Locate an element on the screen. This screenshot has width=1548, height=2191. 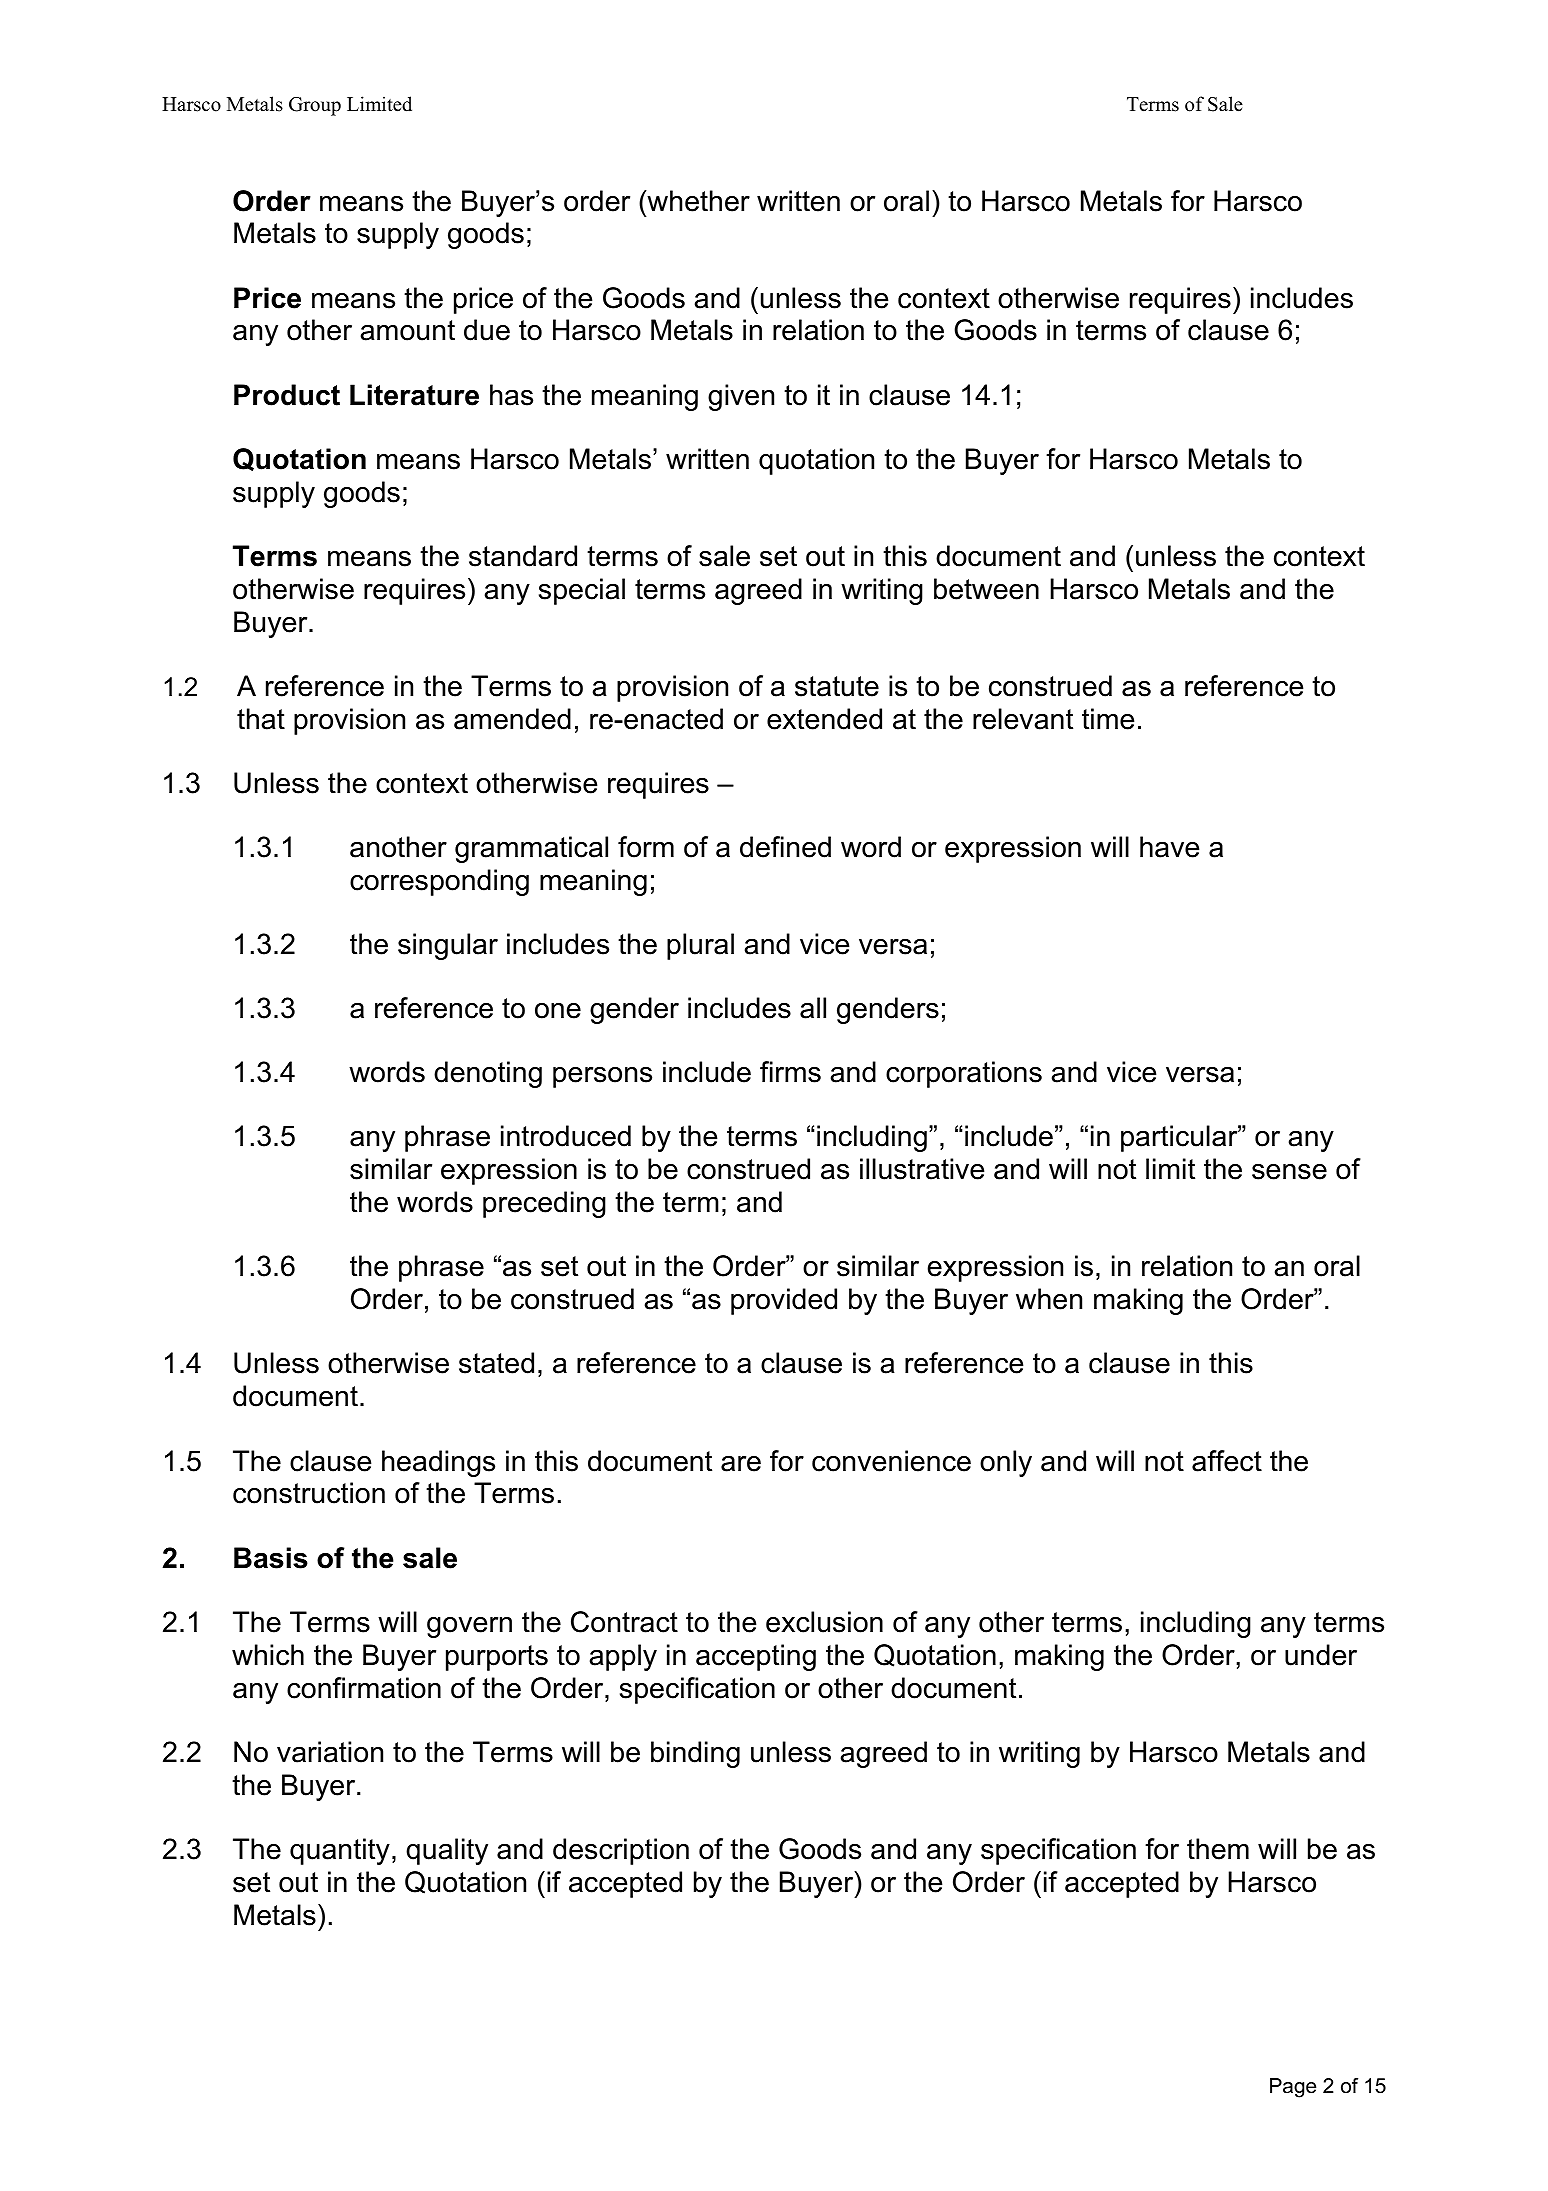
whether is located at coordinates (697, 201).
